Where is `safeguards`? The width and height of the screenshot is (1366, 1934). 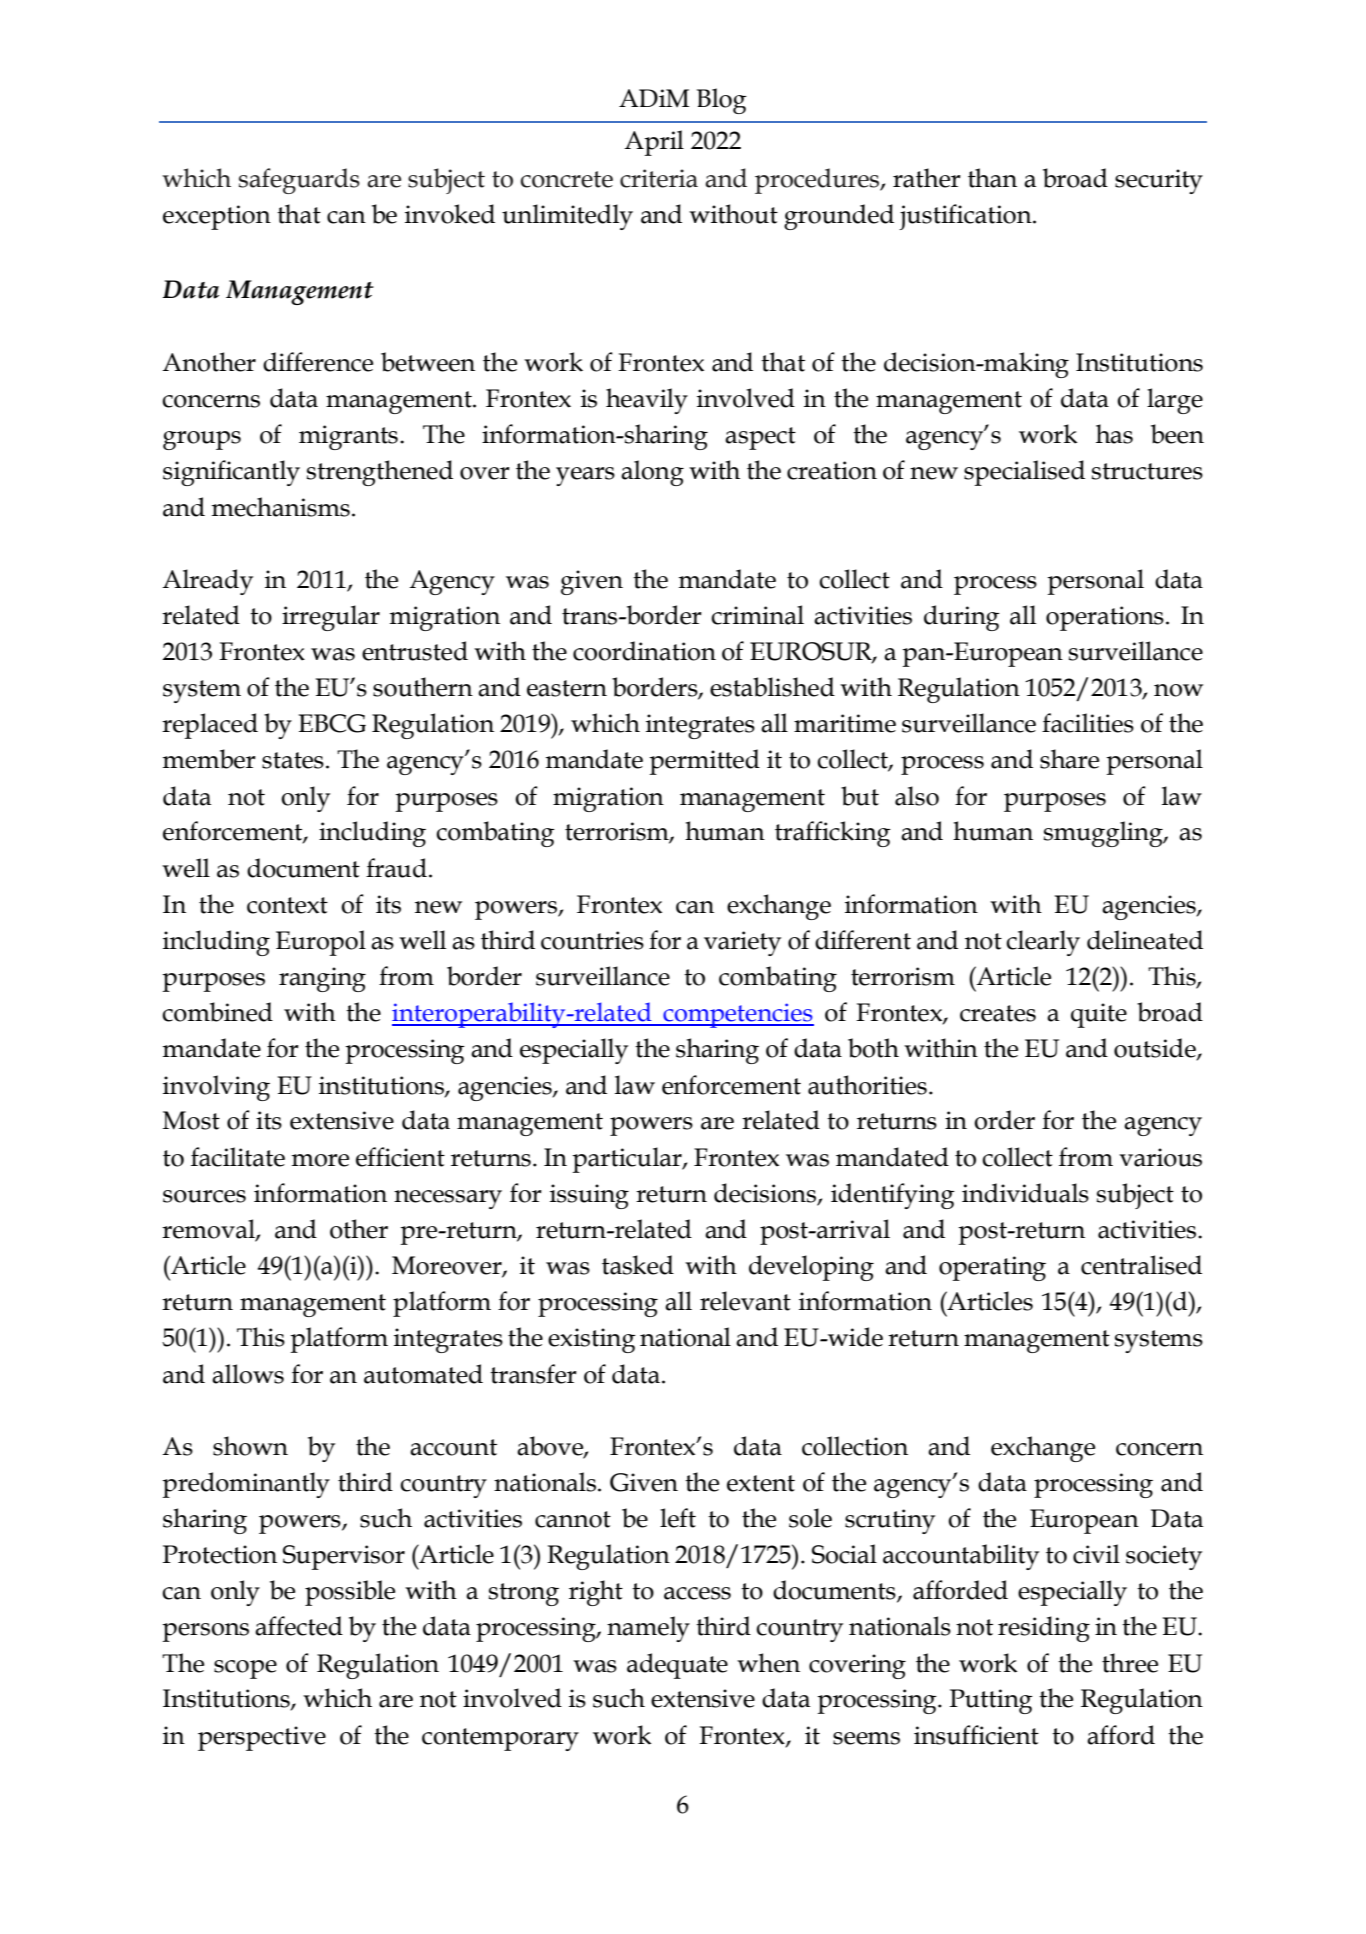
safeguards is located at coordinates (299, 181).
